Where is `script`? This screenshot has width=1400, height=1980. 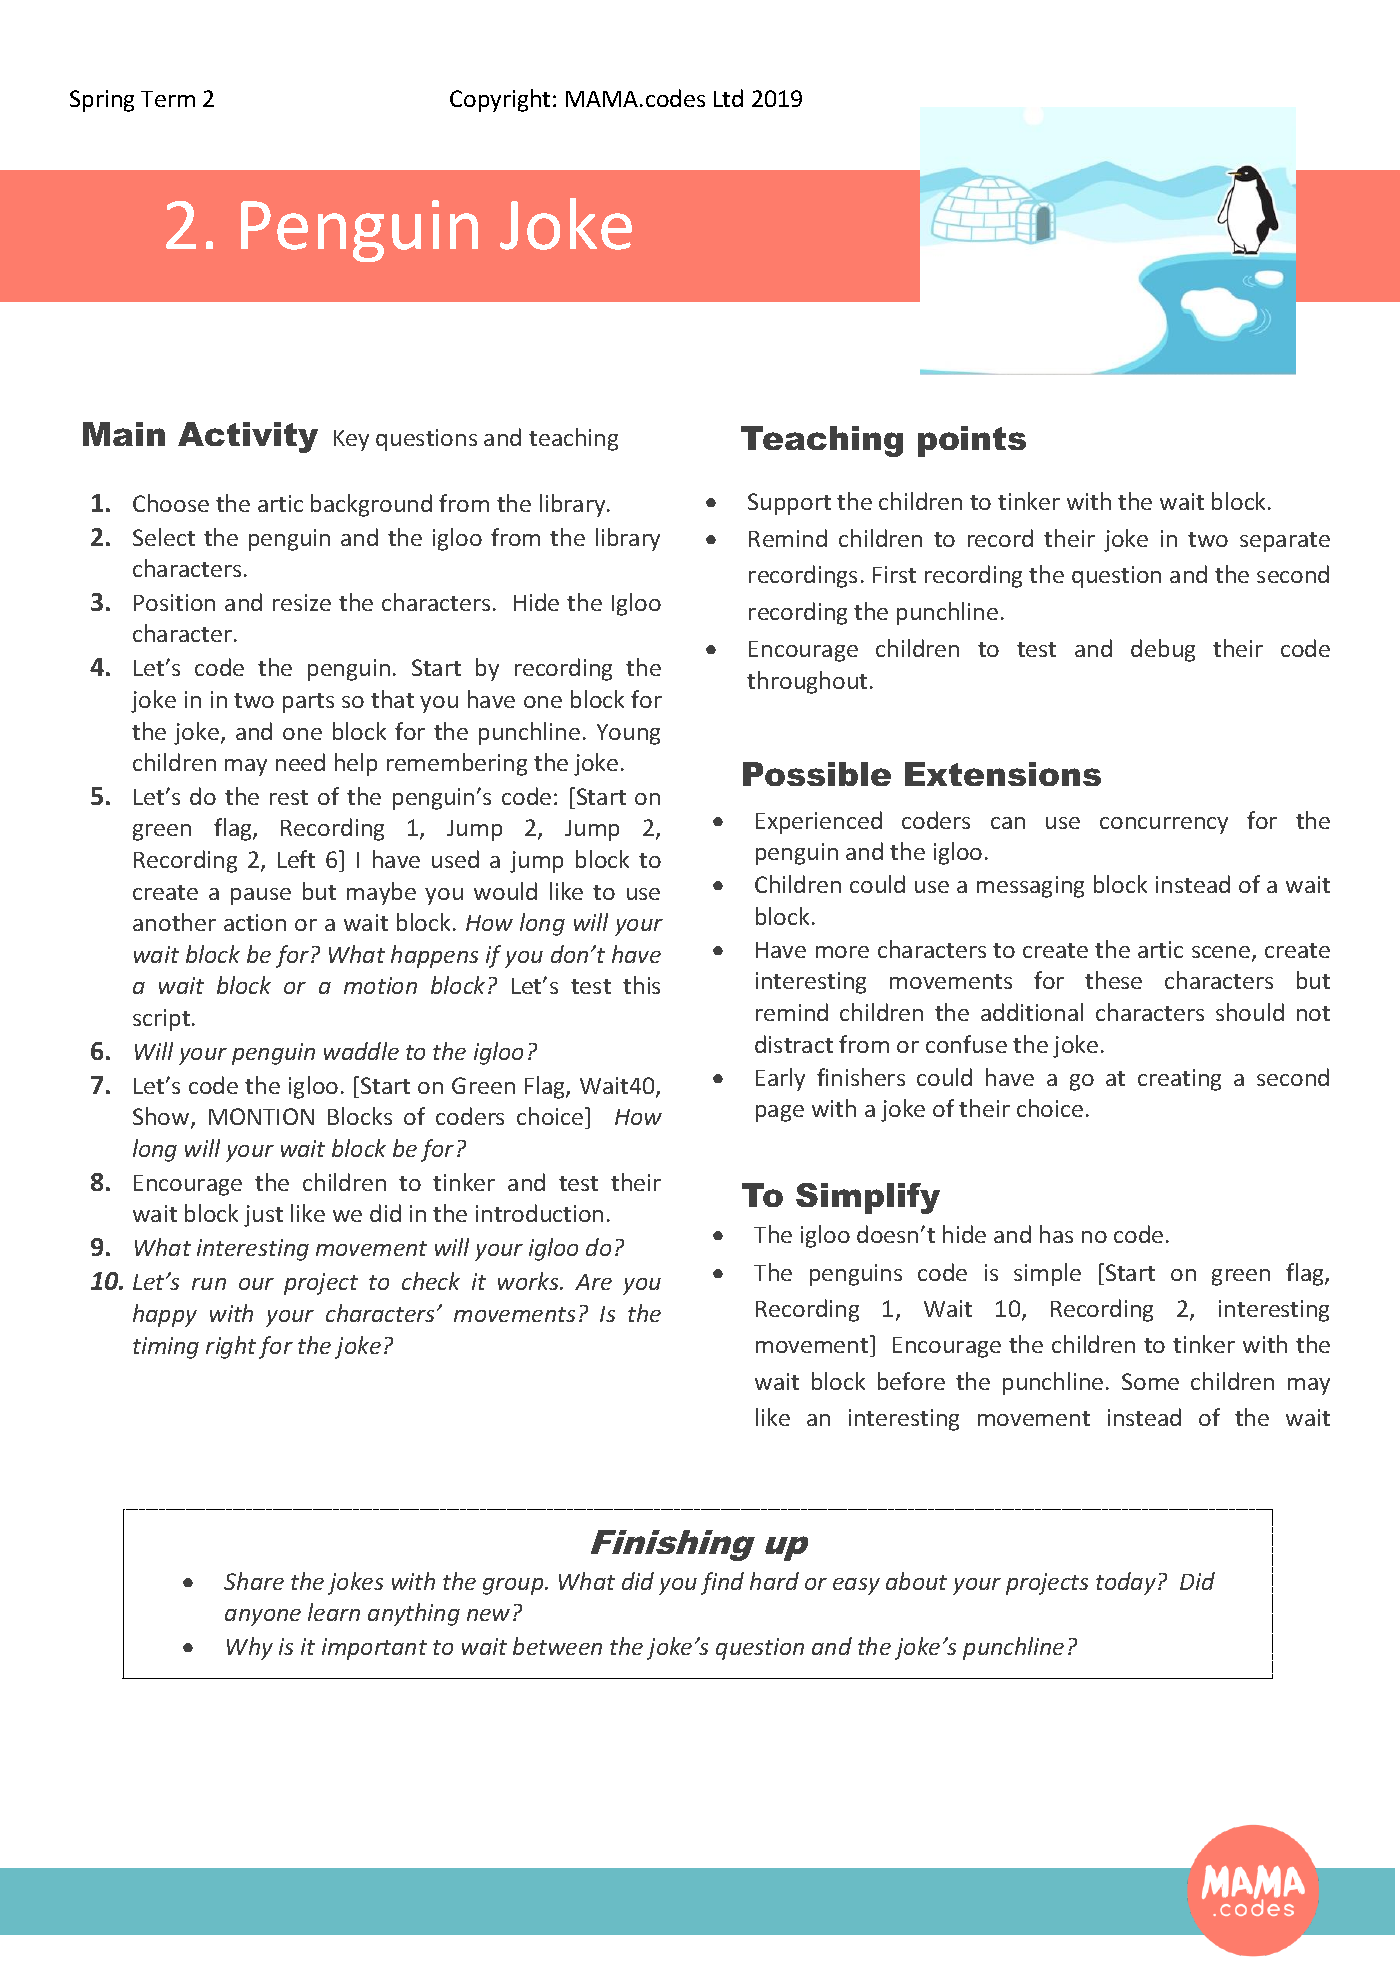 script is located at coordinates (161, 1020).
